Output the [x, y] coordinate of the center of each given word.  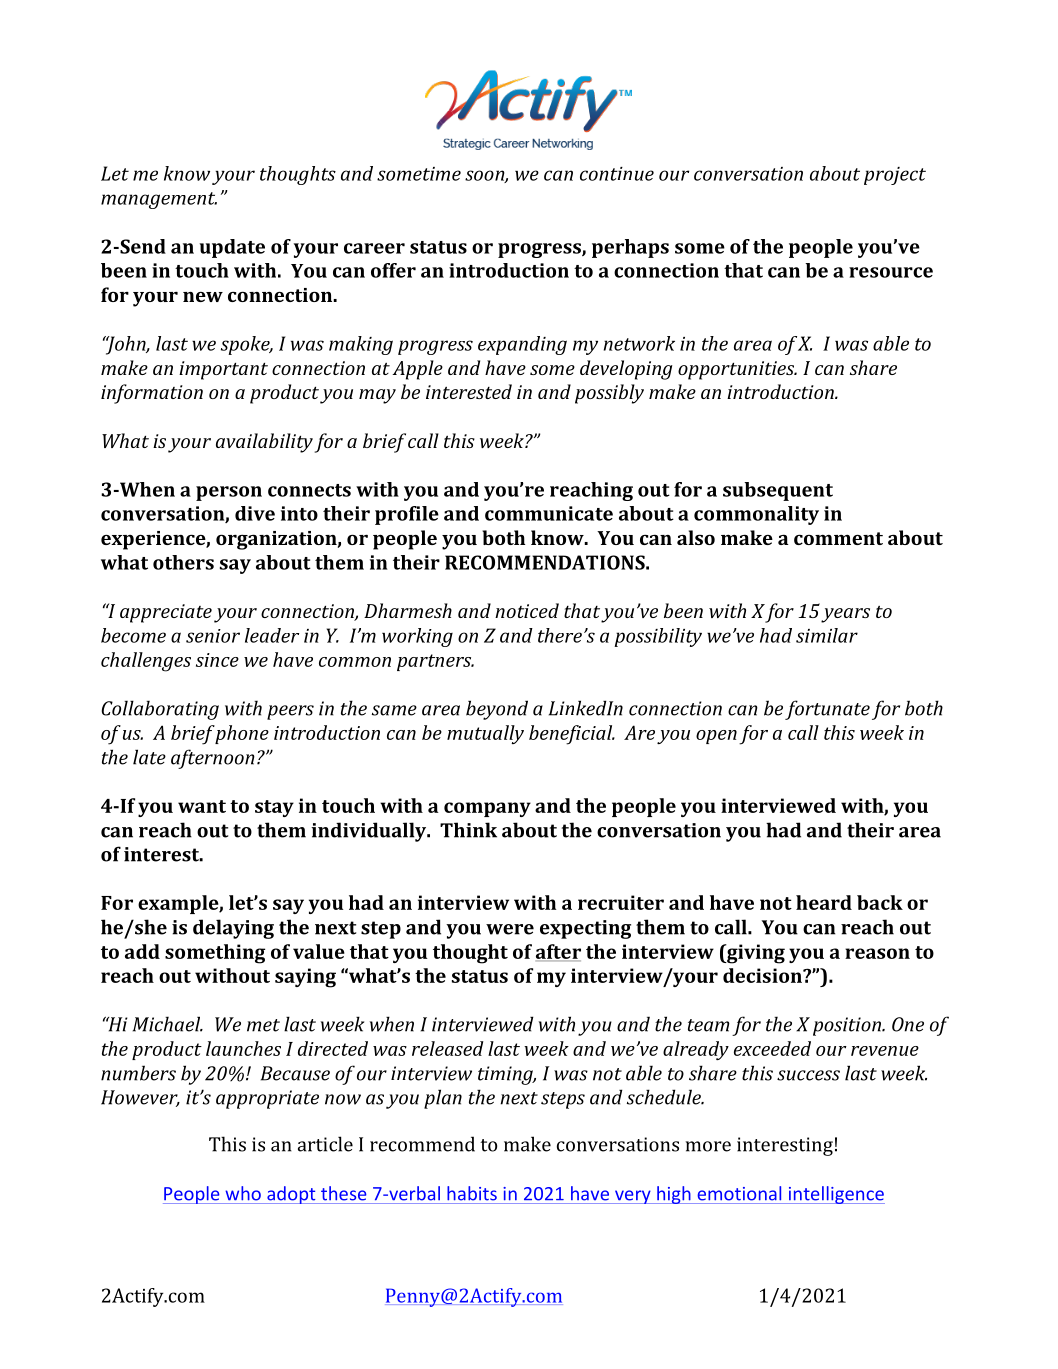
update [232, 248]
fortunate [827, 710]
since [217, 660]
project [895, 176]
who [243, 1193]
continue [617, 174]
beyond [497, 710]
